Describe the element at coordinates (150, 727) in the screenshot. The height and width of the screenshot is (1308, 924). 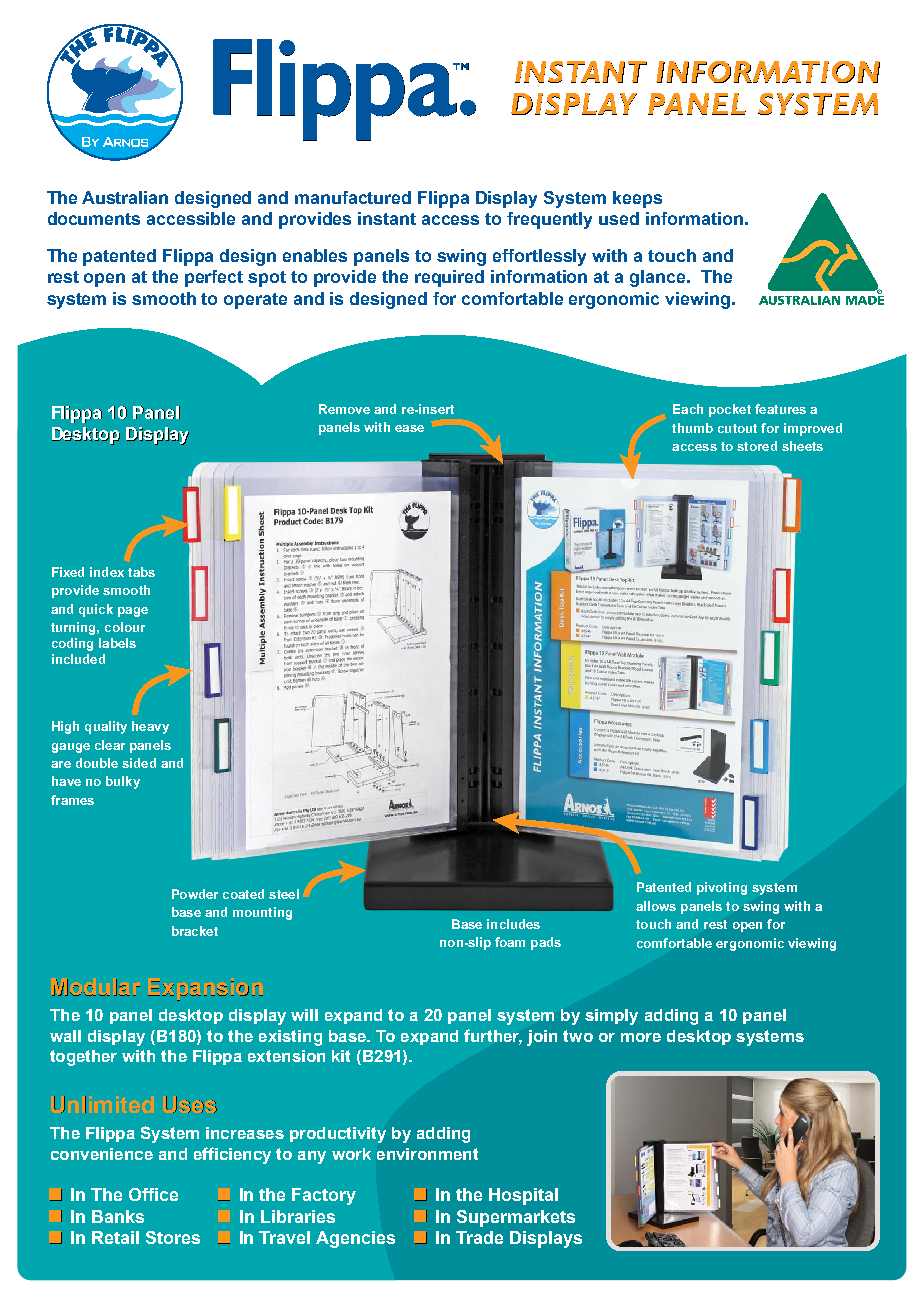
I see `heavy` at that location.
